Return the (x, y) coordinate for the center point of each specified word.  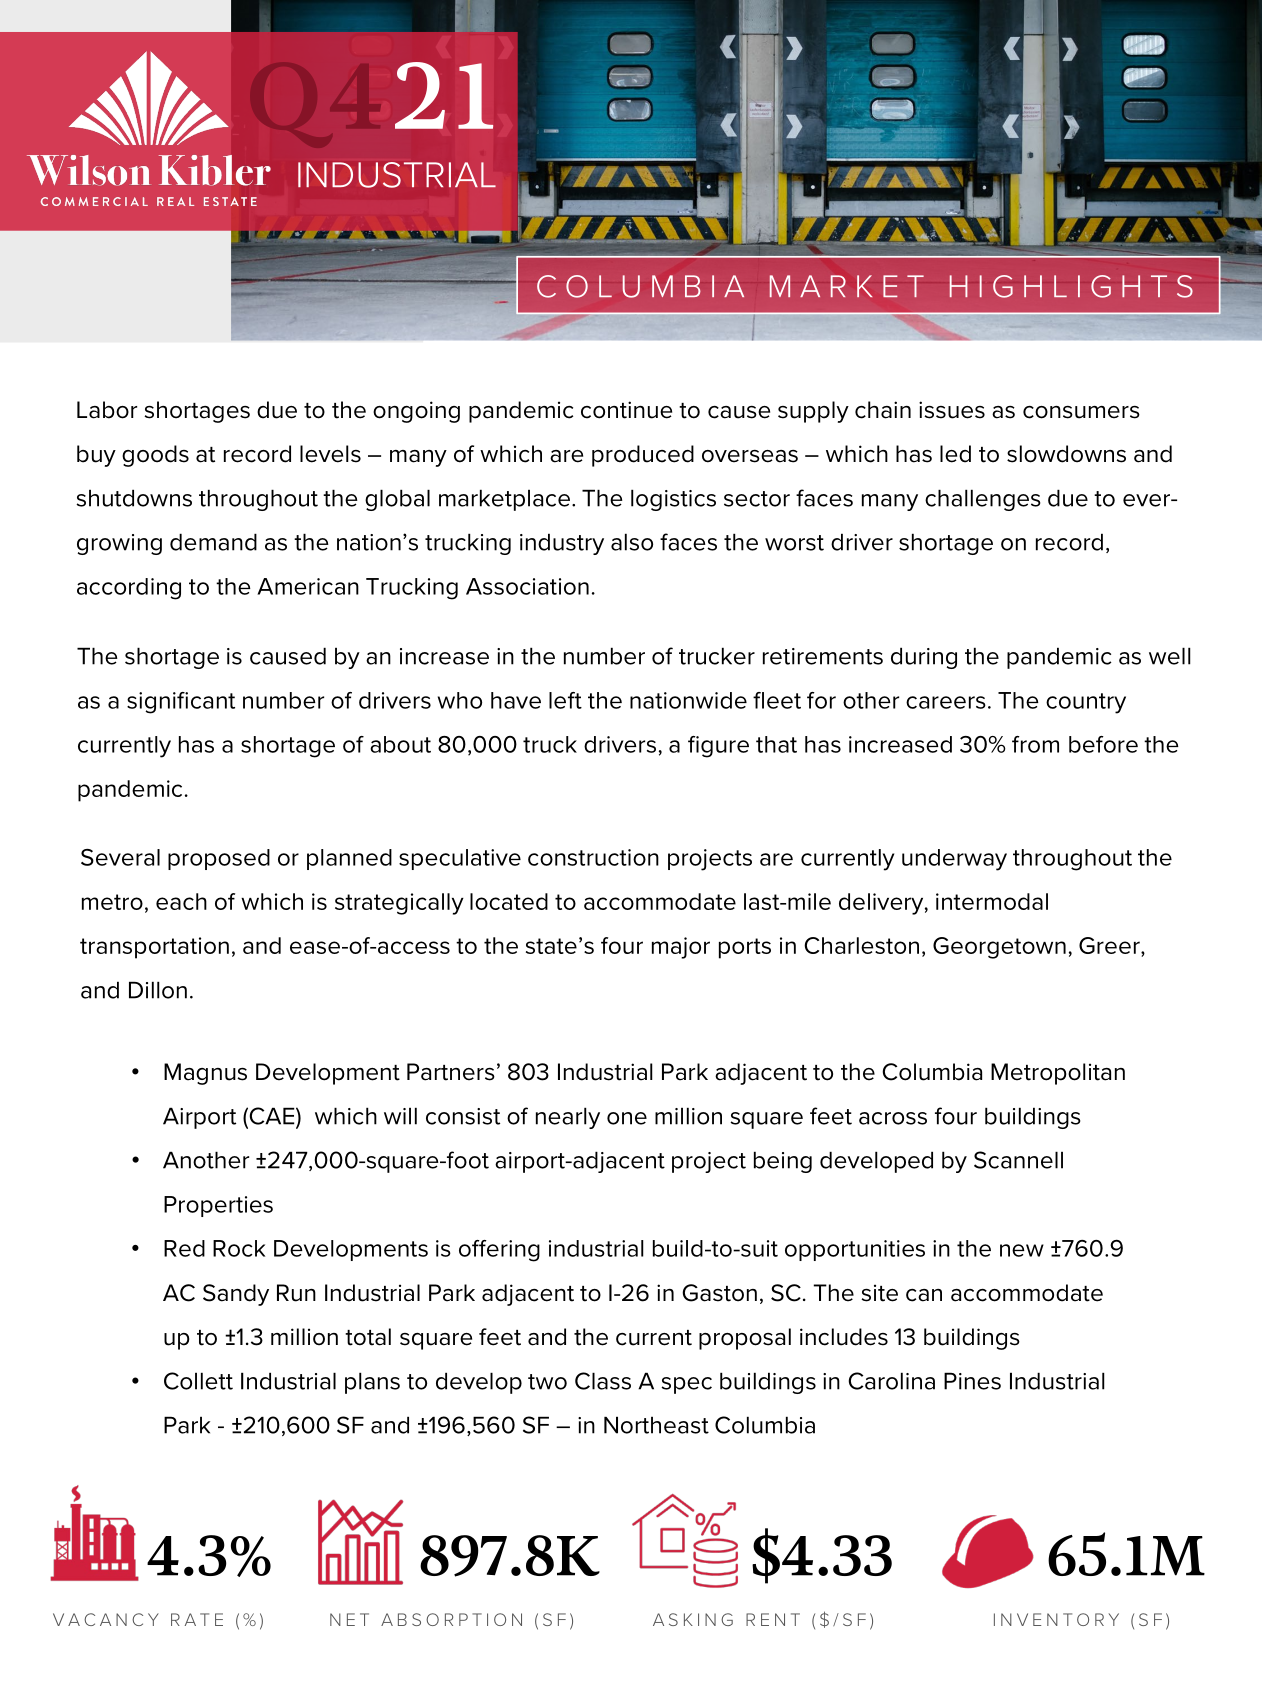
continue (626, 410)
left (565, 700)
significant (181, 703)
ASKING (693, 1619)
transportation (154, 948)
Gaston (719, 1293)
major (681, 948)
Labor (107, 410)
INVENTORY (1056, 1619)
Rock (239, 1248)
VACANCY (106, 1619)
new (1022, 1250)
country (1086, 703)
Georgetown (999, 948)
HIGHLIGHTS (1071, 286)
